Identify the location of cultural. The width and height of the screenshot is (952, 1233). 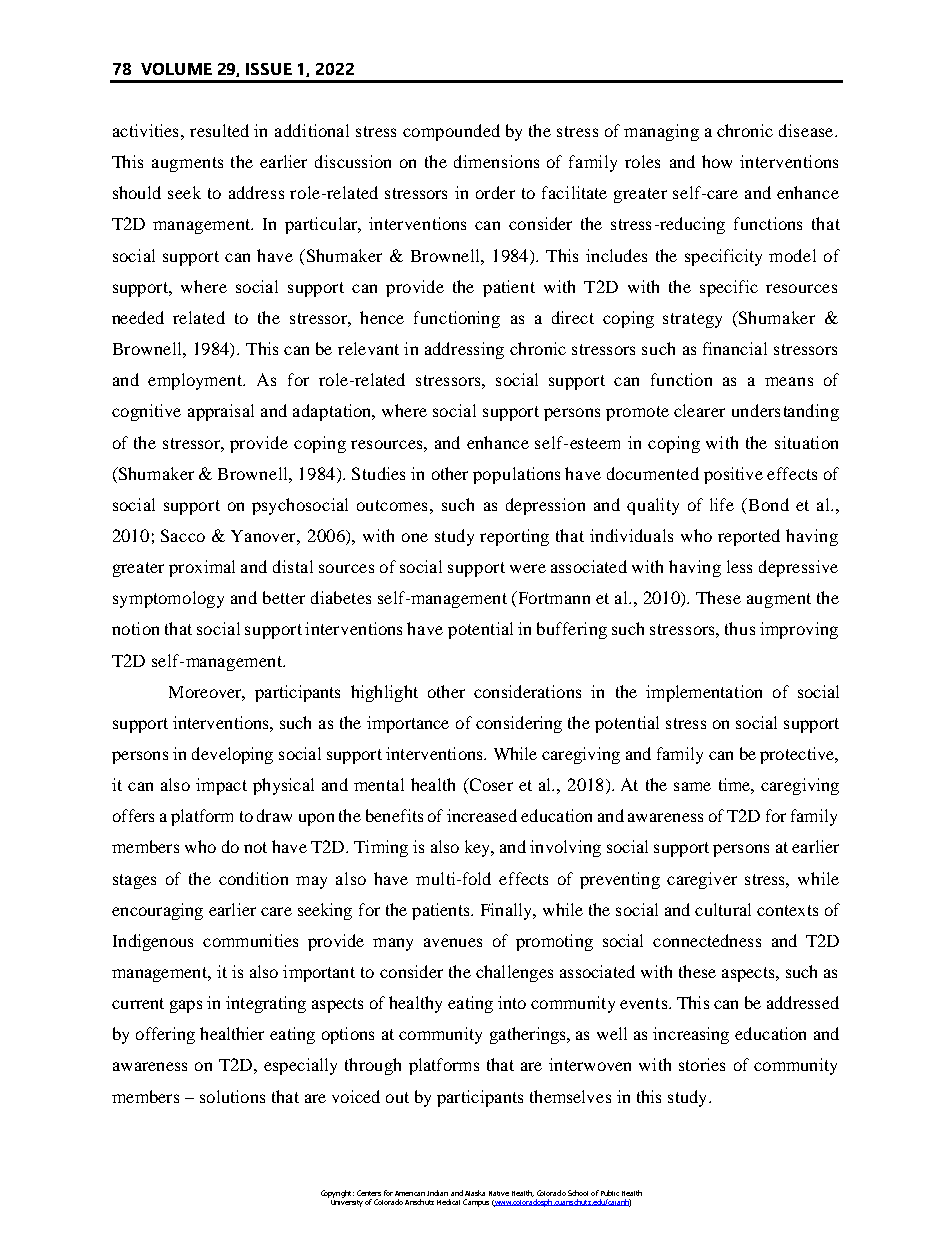
(723, 909).
